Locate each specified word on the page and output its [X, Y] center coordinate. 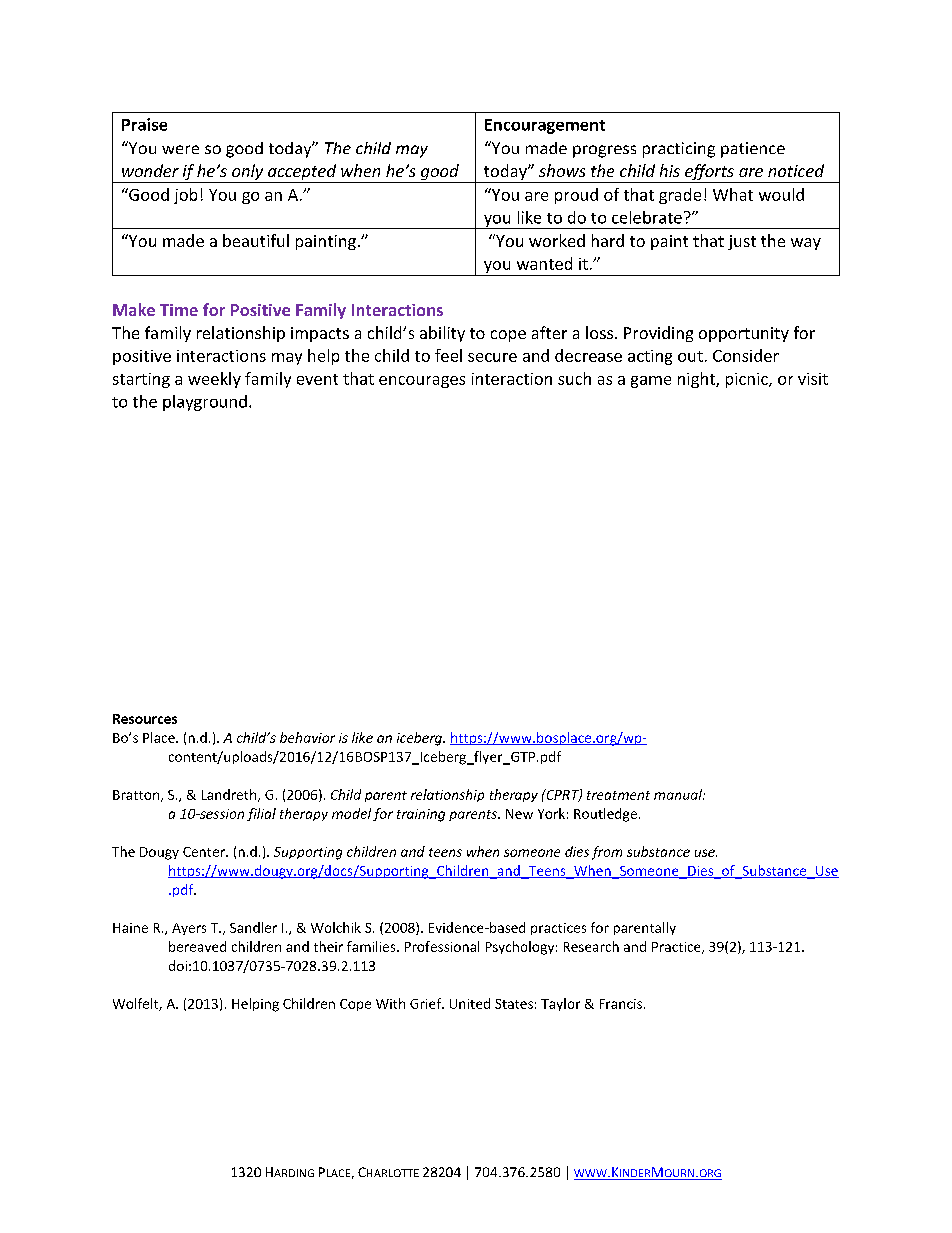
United [470, 1003]
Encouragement [545, 126]
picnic [748, 380]
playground [205, 403]
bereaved [197, 946]
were [180, 149]
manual [679, 794]
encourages [422, 382]
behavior [307, 737]
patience [753, 150]
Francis [621, 1004]
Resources [145, 719]
